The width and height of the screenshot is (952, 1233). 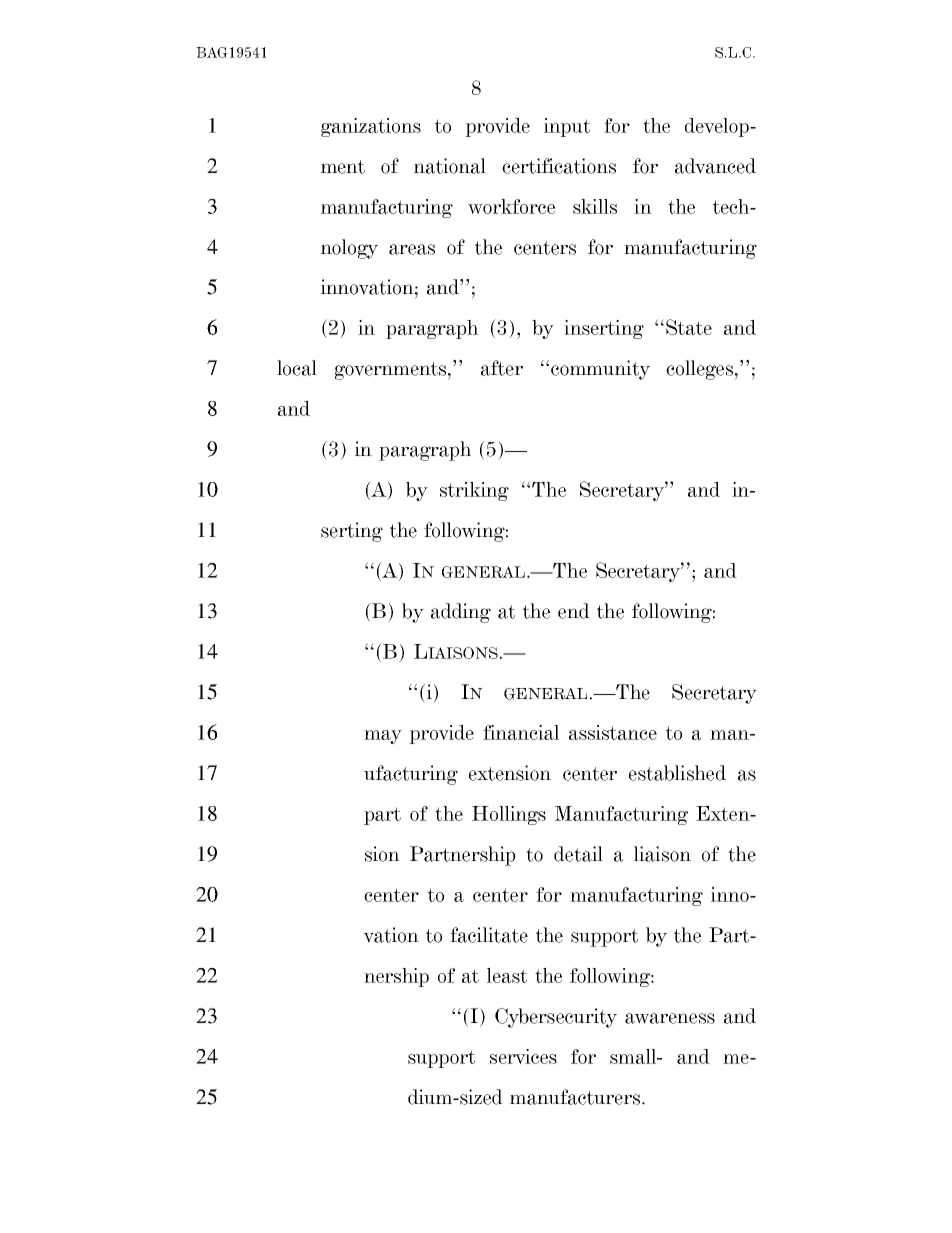 I want to click on awareness, so click(x=670, y=1018).
